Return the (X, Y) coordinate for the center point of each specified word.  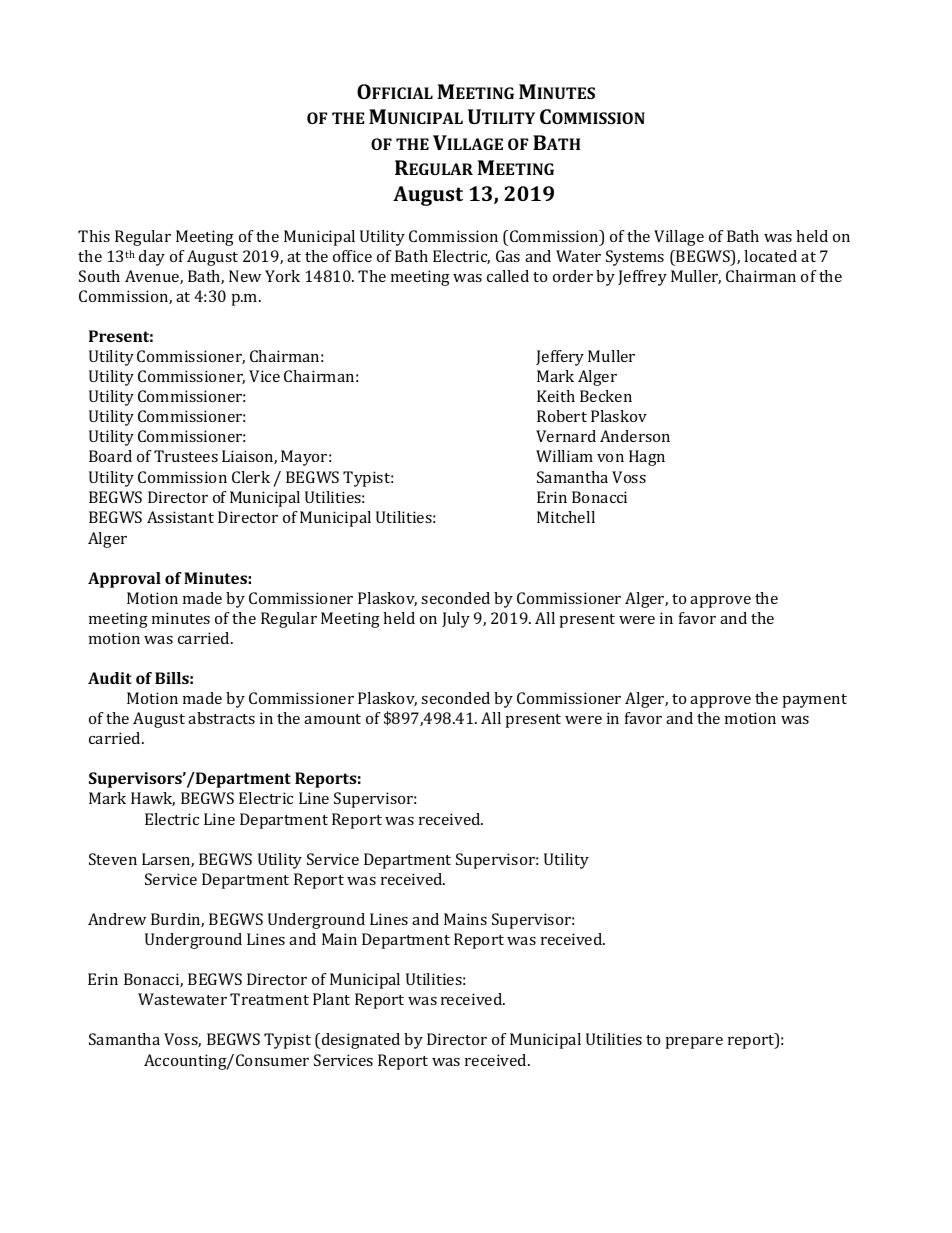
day (152, 258)
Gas (508, 256)
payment (815, 701)
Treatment (269, 999)
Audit (110, 678)
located (770, 256)
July (456, 620)
